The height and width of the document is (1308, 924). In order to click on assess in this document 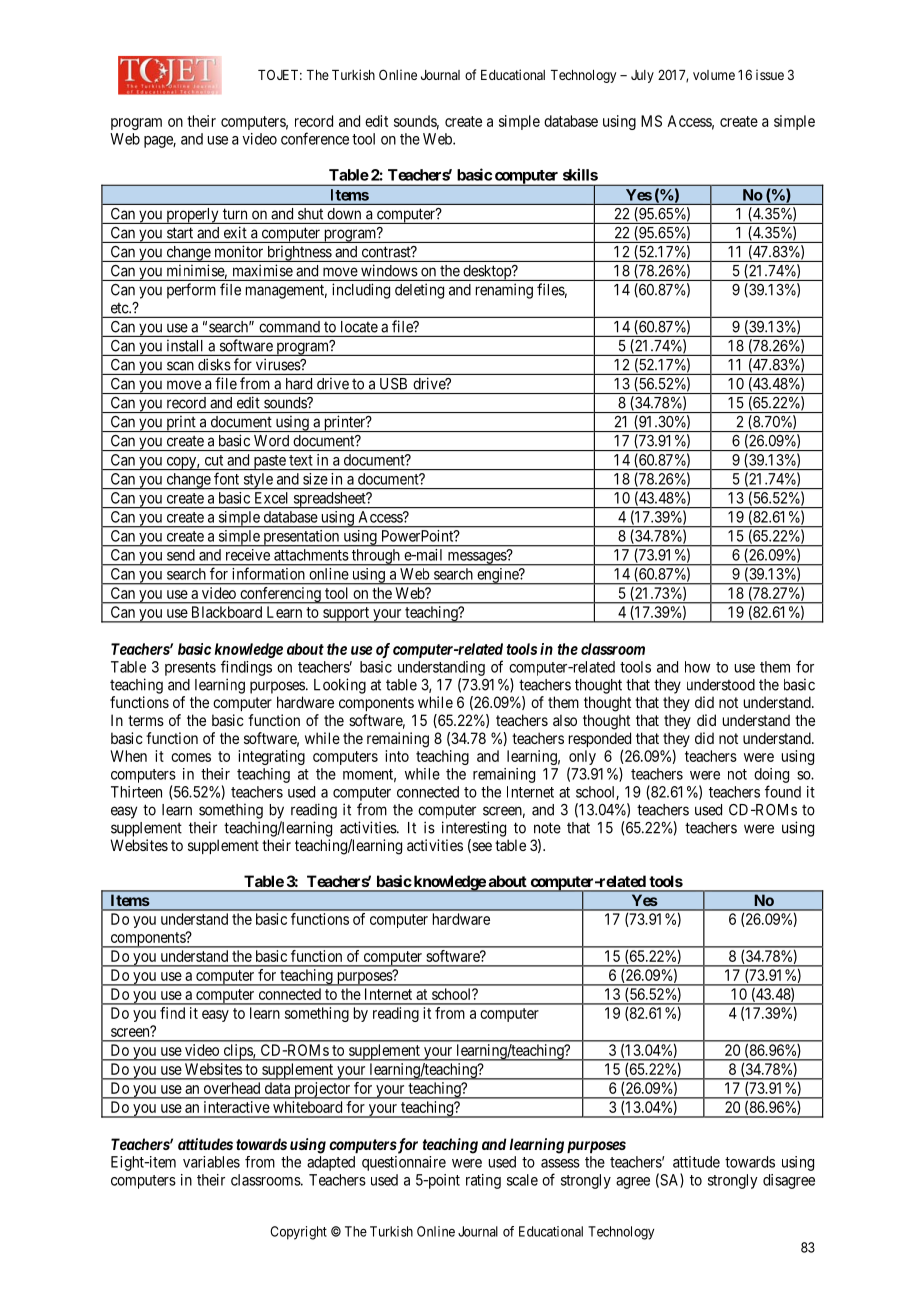, I will do `click(560, 1163)`.
